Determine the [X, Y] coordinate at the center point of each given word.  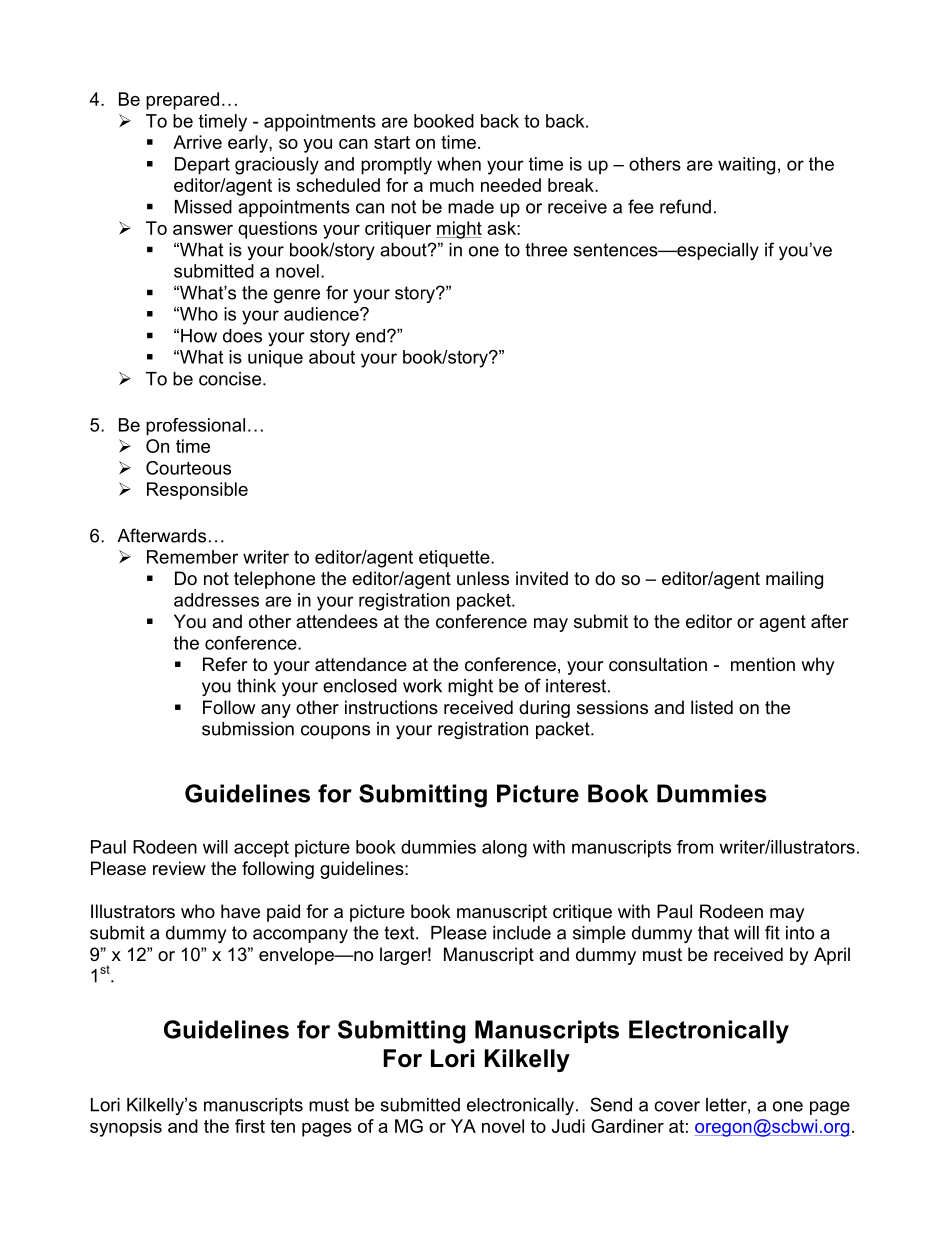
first [250, 1126]
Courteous [188, 468]
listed [712, 707]
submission [248, 729]
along [504, 849]
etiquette [455, 559]
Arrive [197, 142]
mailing [794, 580]
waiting [746, 166]
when [459, 164]
